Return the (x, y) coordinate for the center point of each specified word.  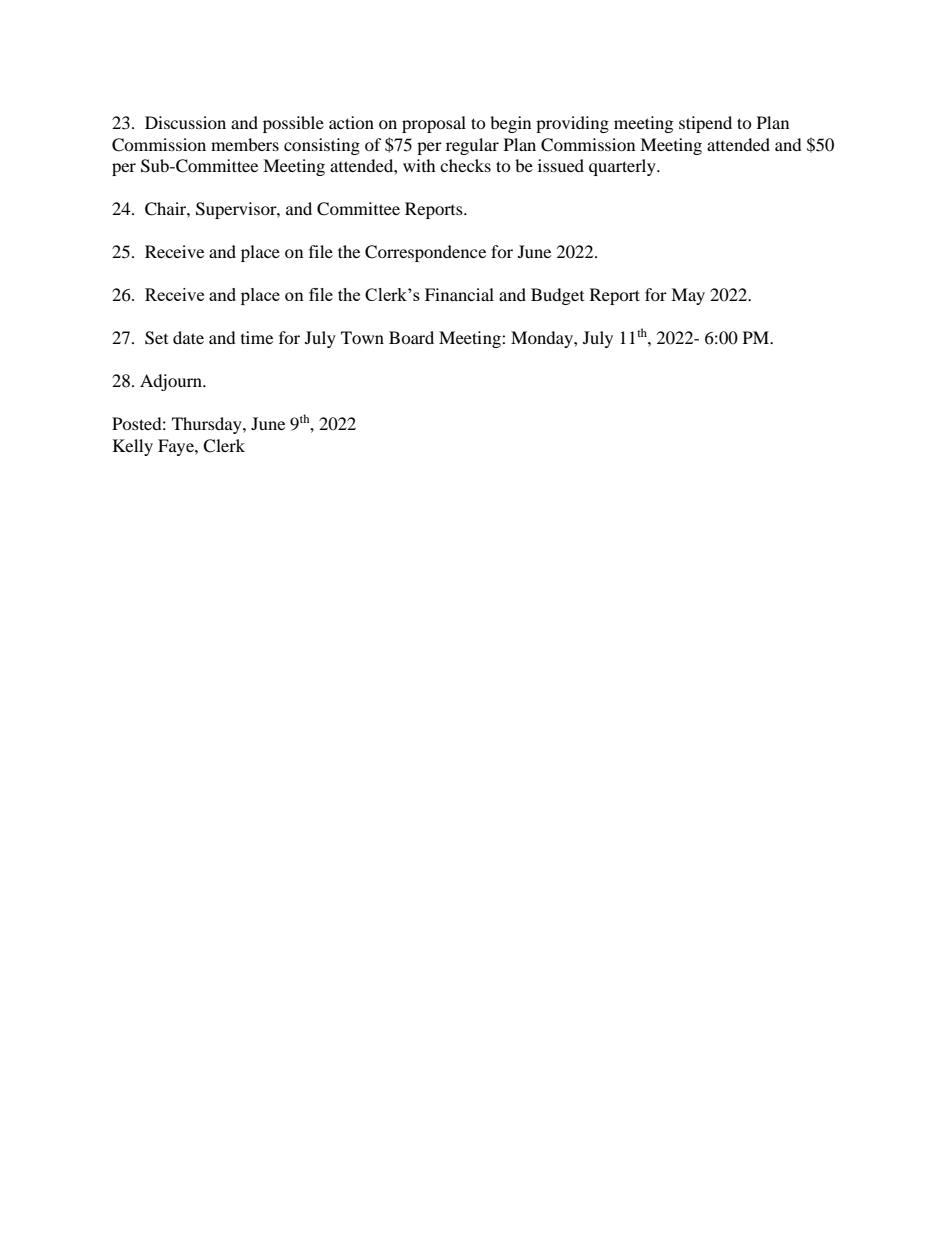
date (188, 337)
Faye (177, 447)
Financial (459, 294)
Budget (557, 296)
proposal (434, 124)
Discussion (185, 122)
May (688, 296)
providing (572, 124)
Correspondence (425, 253)
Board (411, 337)
